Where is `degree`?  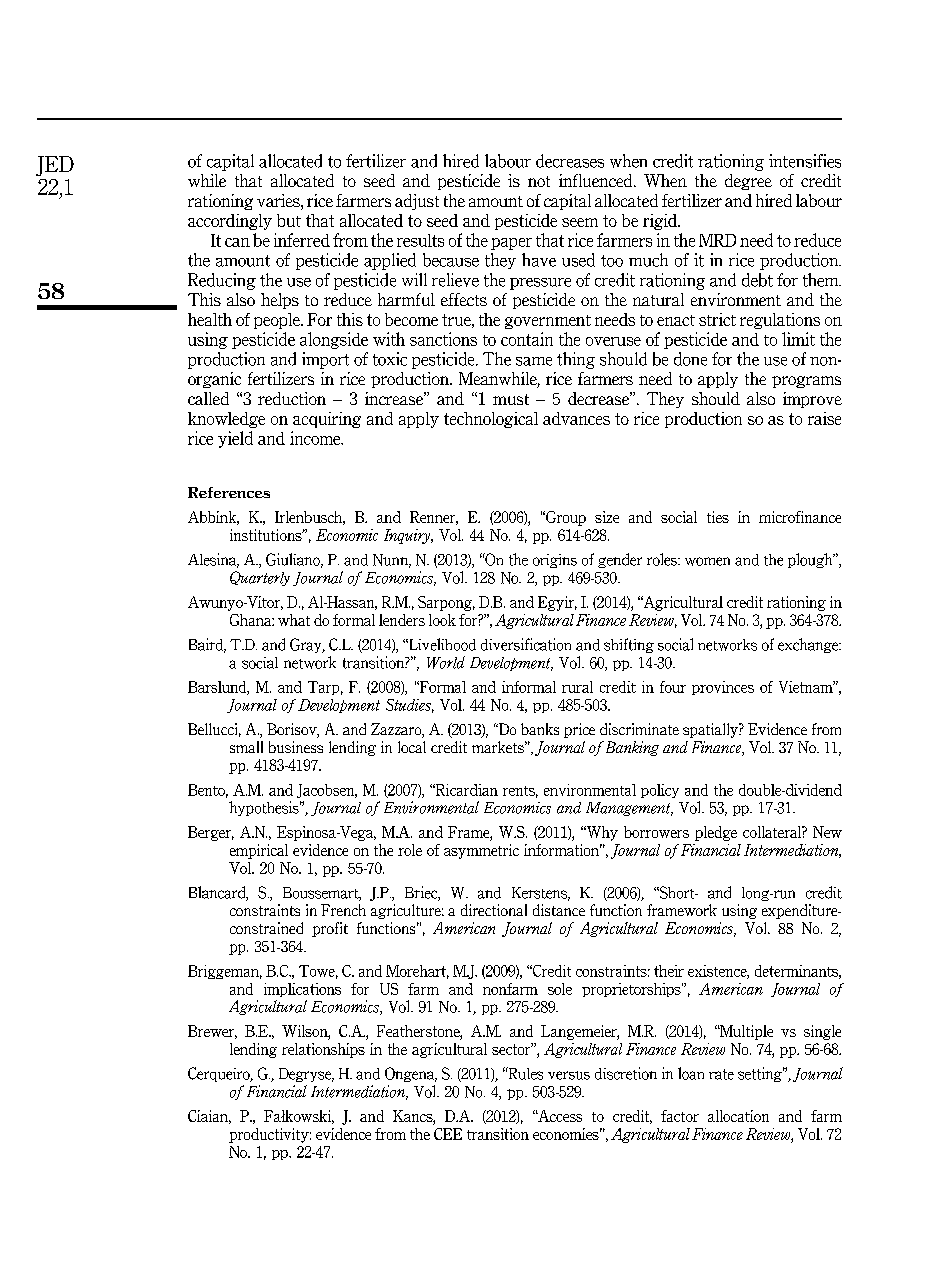 degree is located at coordinates (748, 182).
